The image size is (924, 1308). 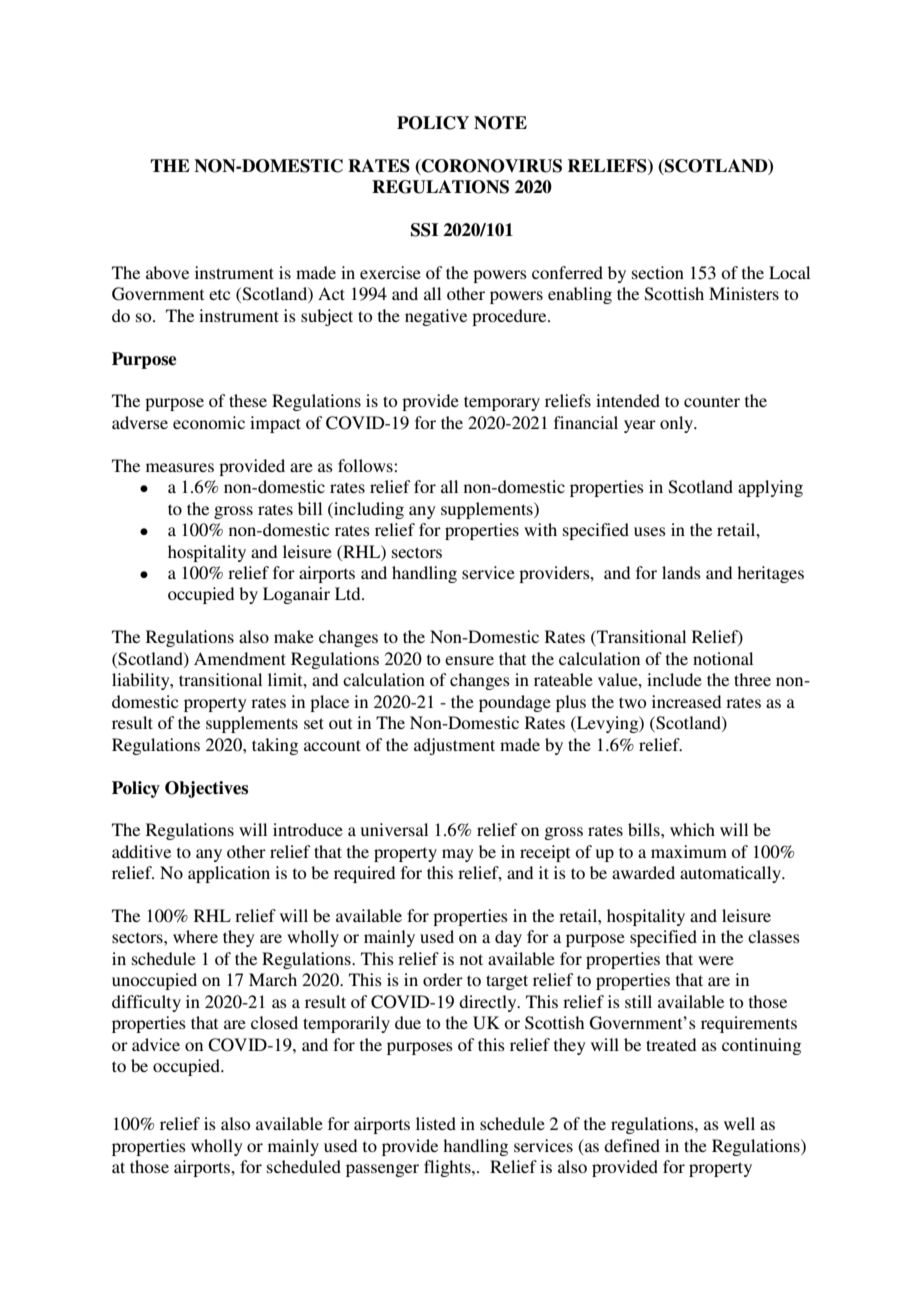 I want to click on above, so click(x=167, y=272).
